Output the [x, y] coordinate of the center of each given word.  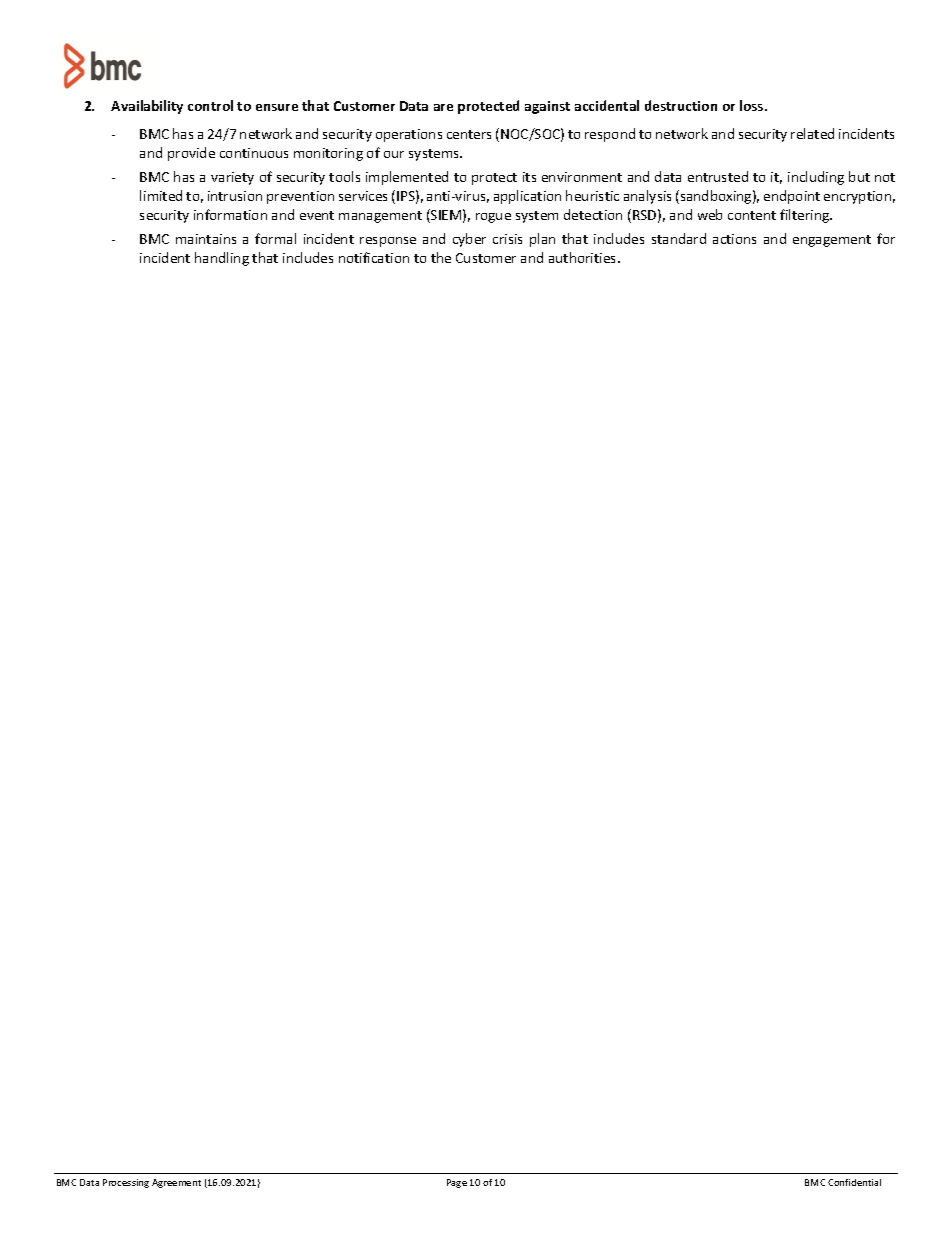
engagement [832, 241]
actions [734, 239]
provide [191, 154]
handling [222, 259]
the [441, 257]
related [812, 133]
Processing [126, 1183]
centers [469, 134]
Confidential [854, 1182]
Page [457, 1183]
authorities [584, 257]
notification [374, 257]
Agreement [176, 1183]
